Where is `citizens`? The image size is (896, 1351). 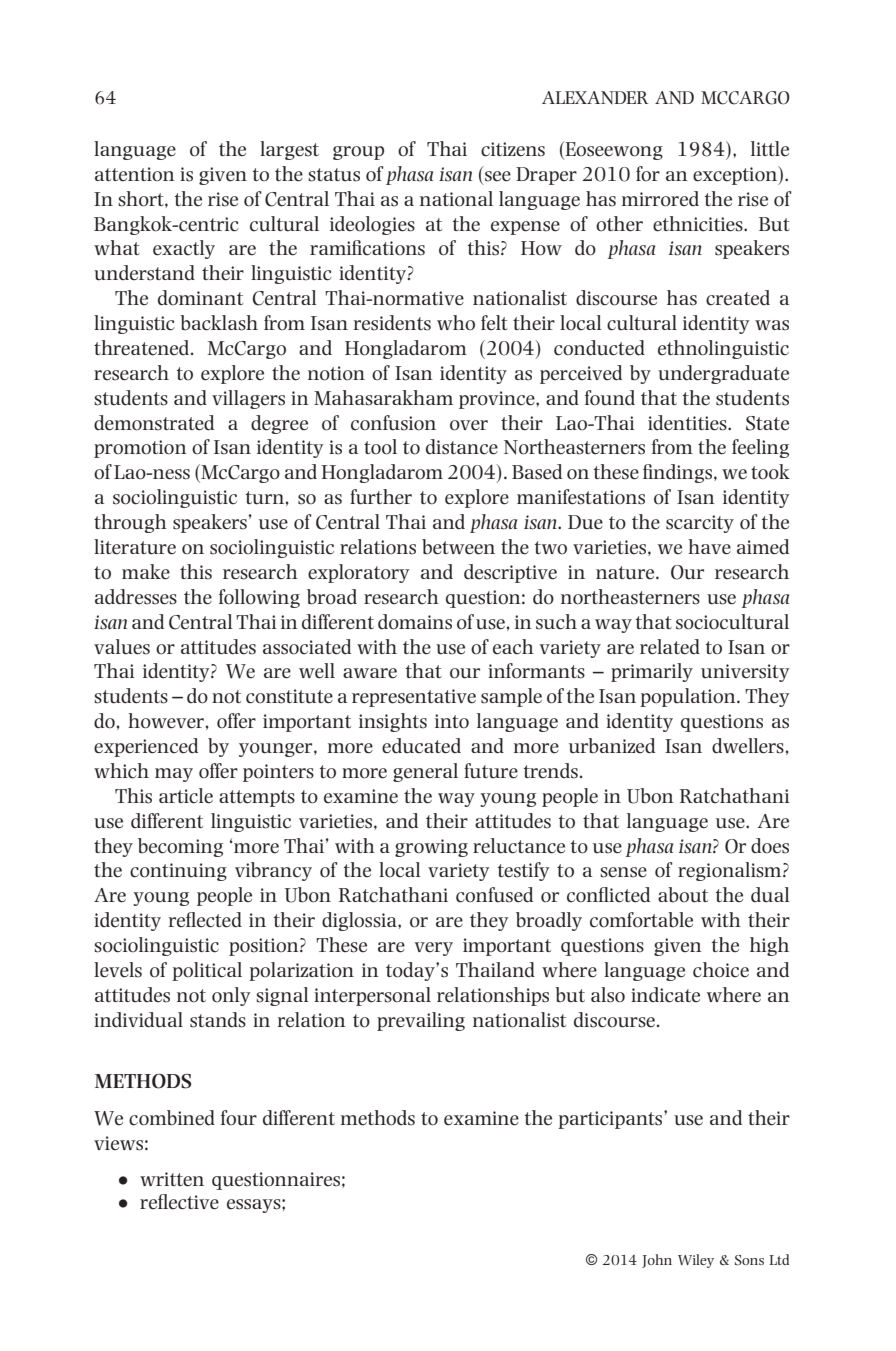
citizens is located at coordinates (513, 149).
